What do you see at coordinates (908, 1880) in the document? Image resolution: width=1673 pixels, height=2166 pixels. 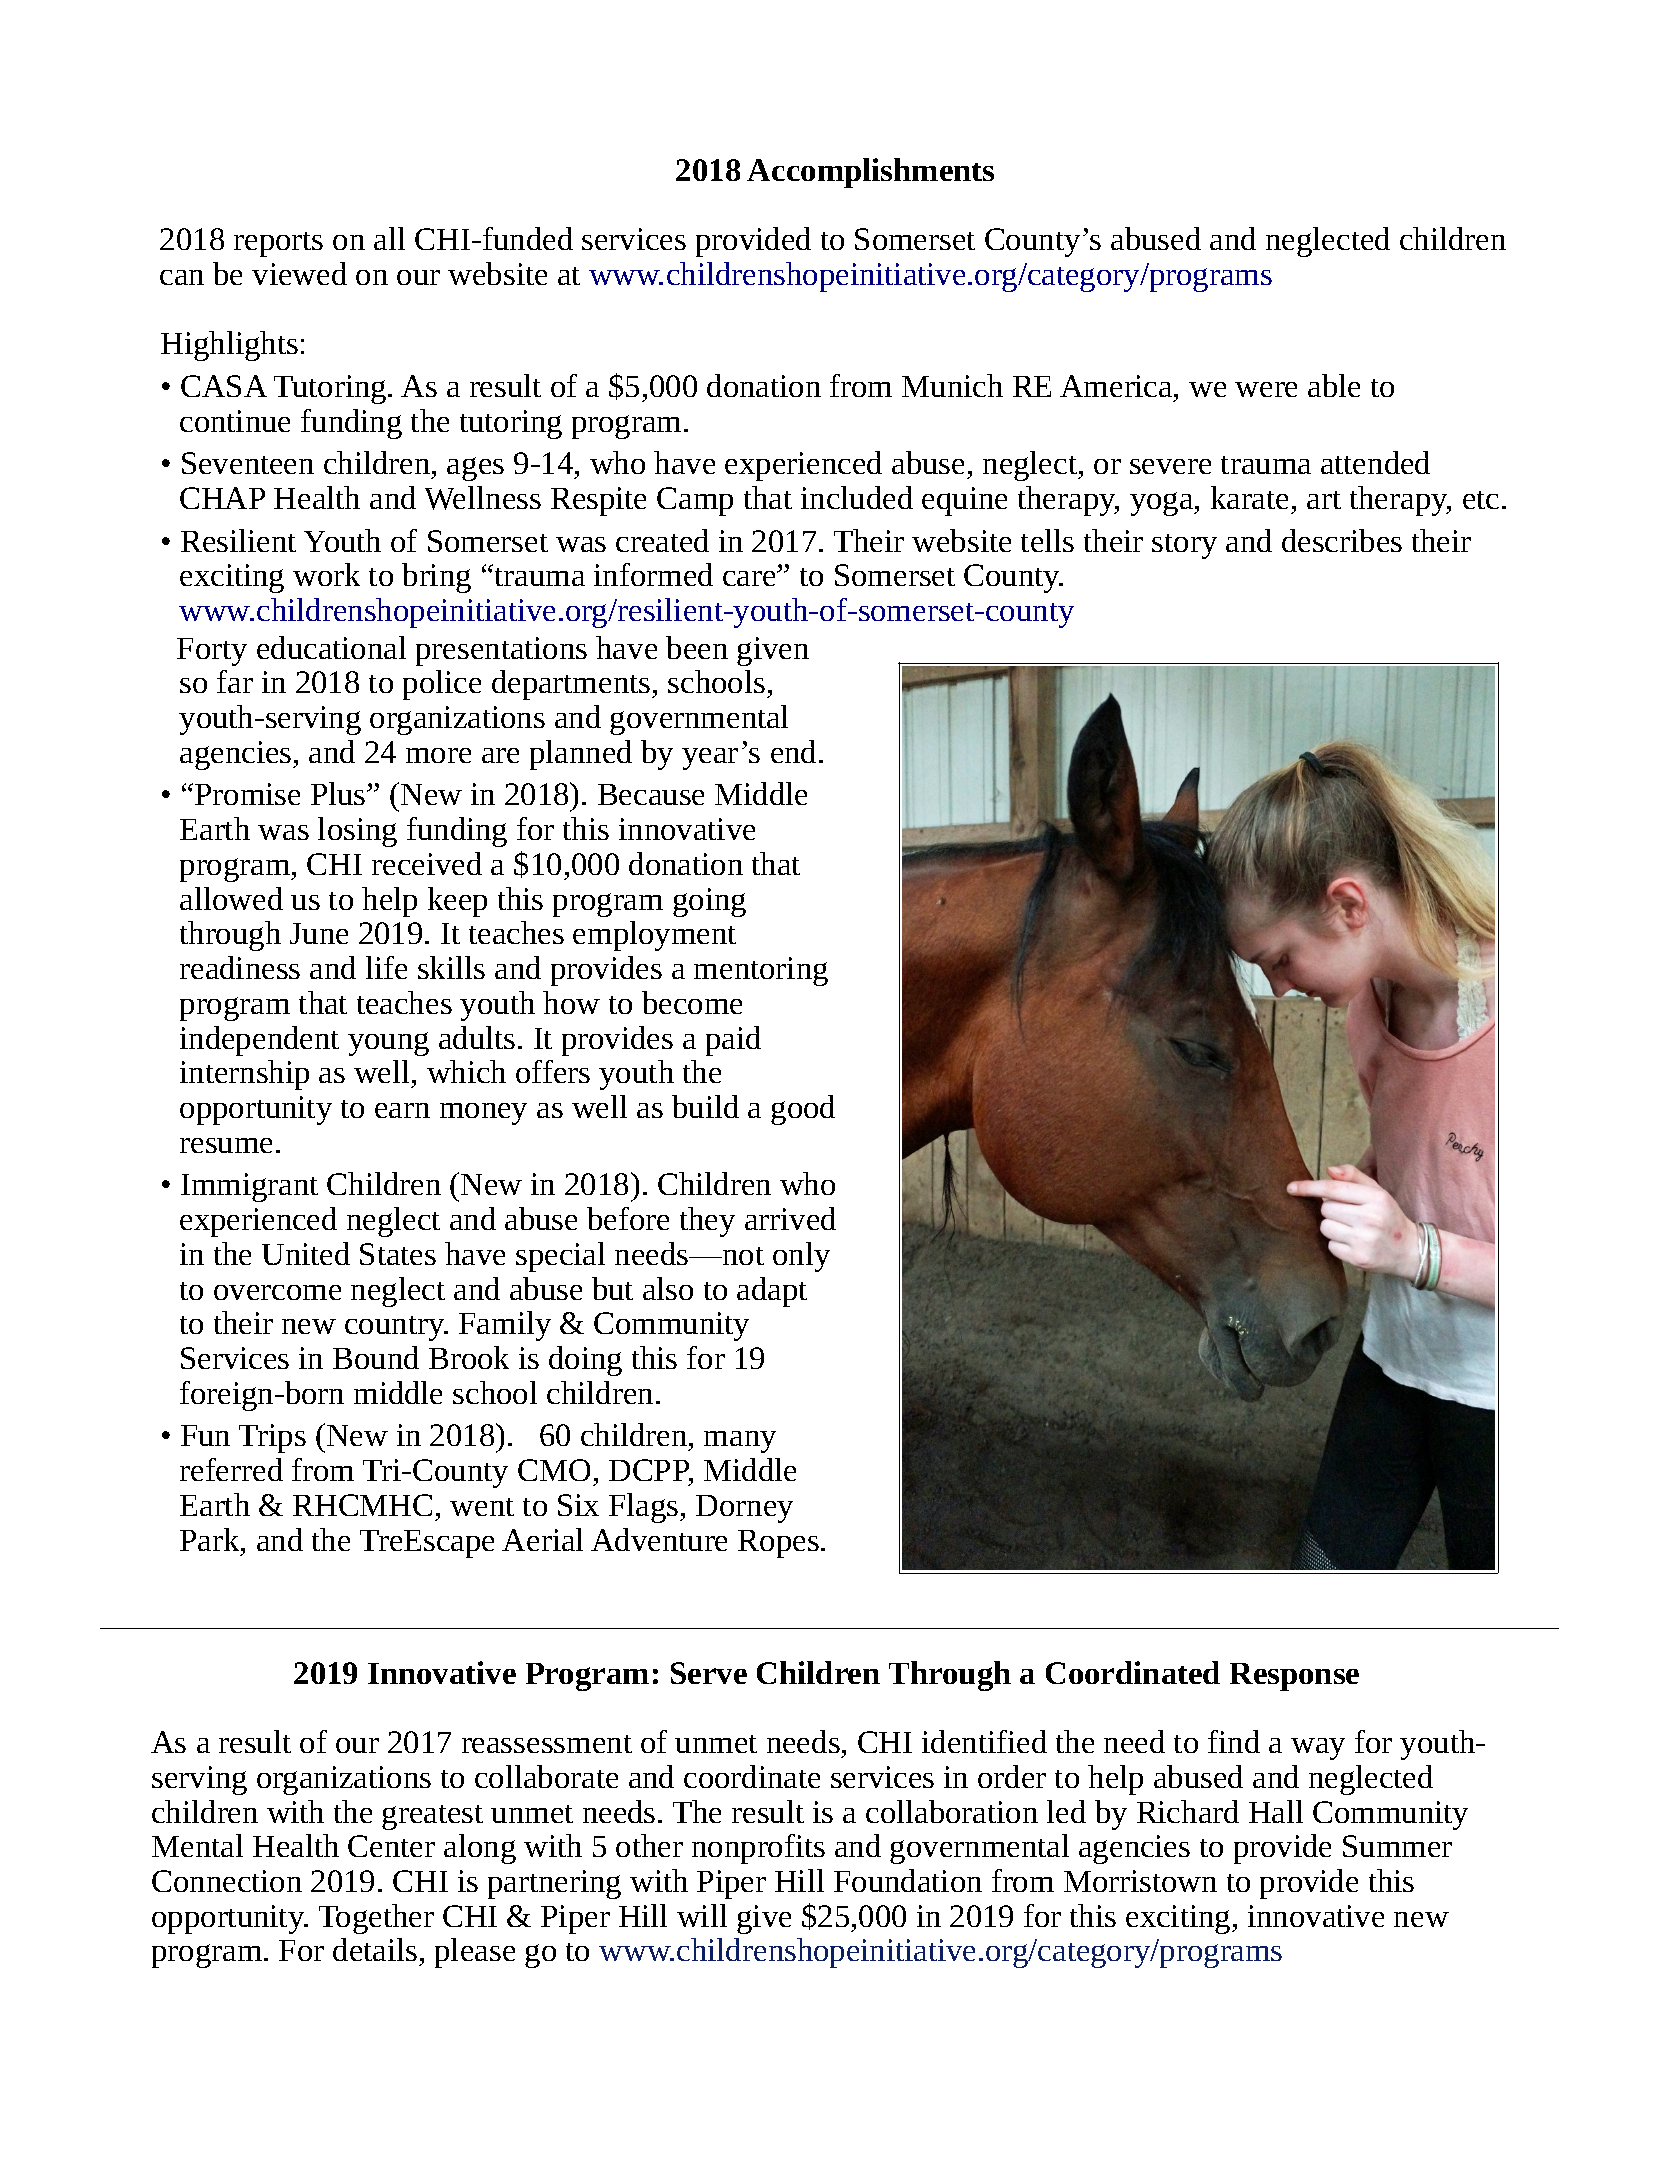 I see `Foundation` at bounding box center [908, 1880].
